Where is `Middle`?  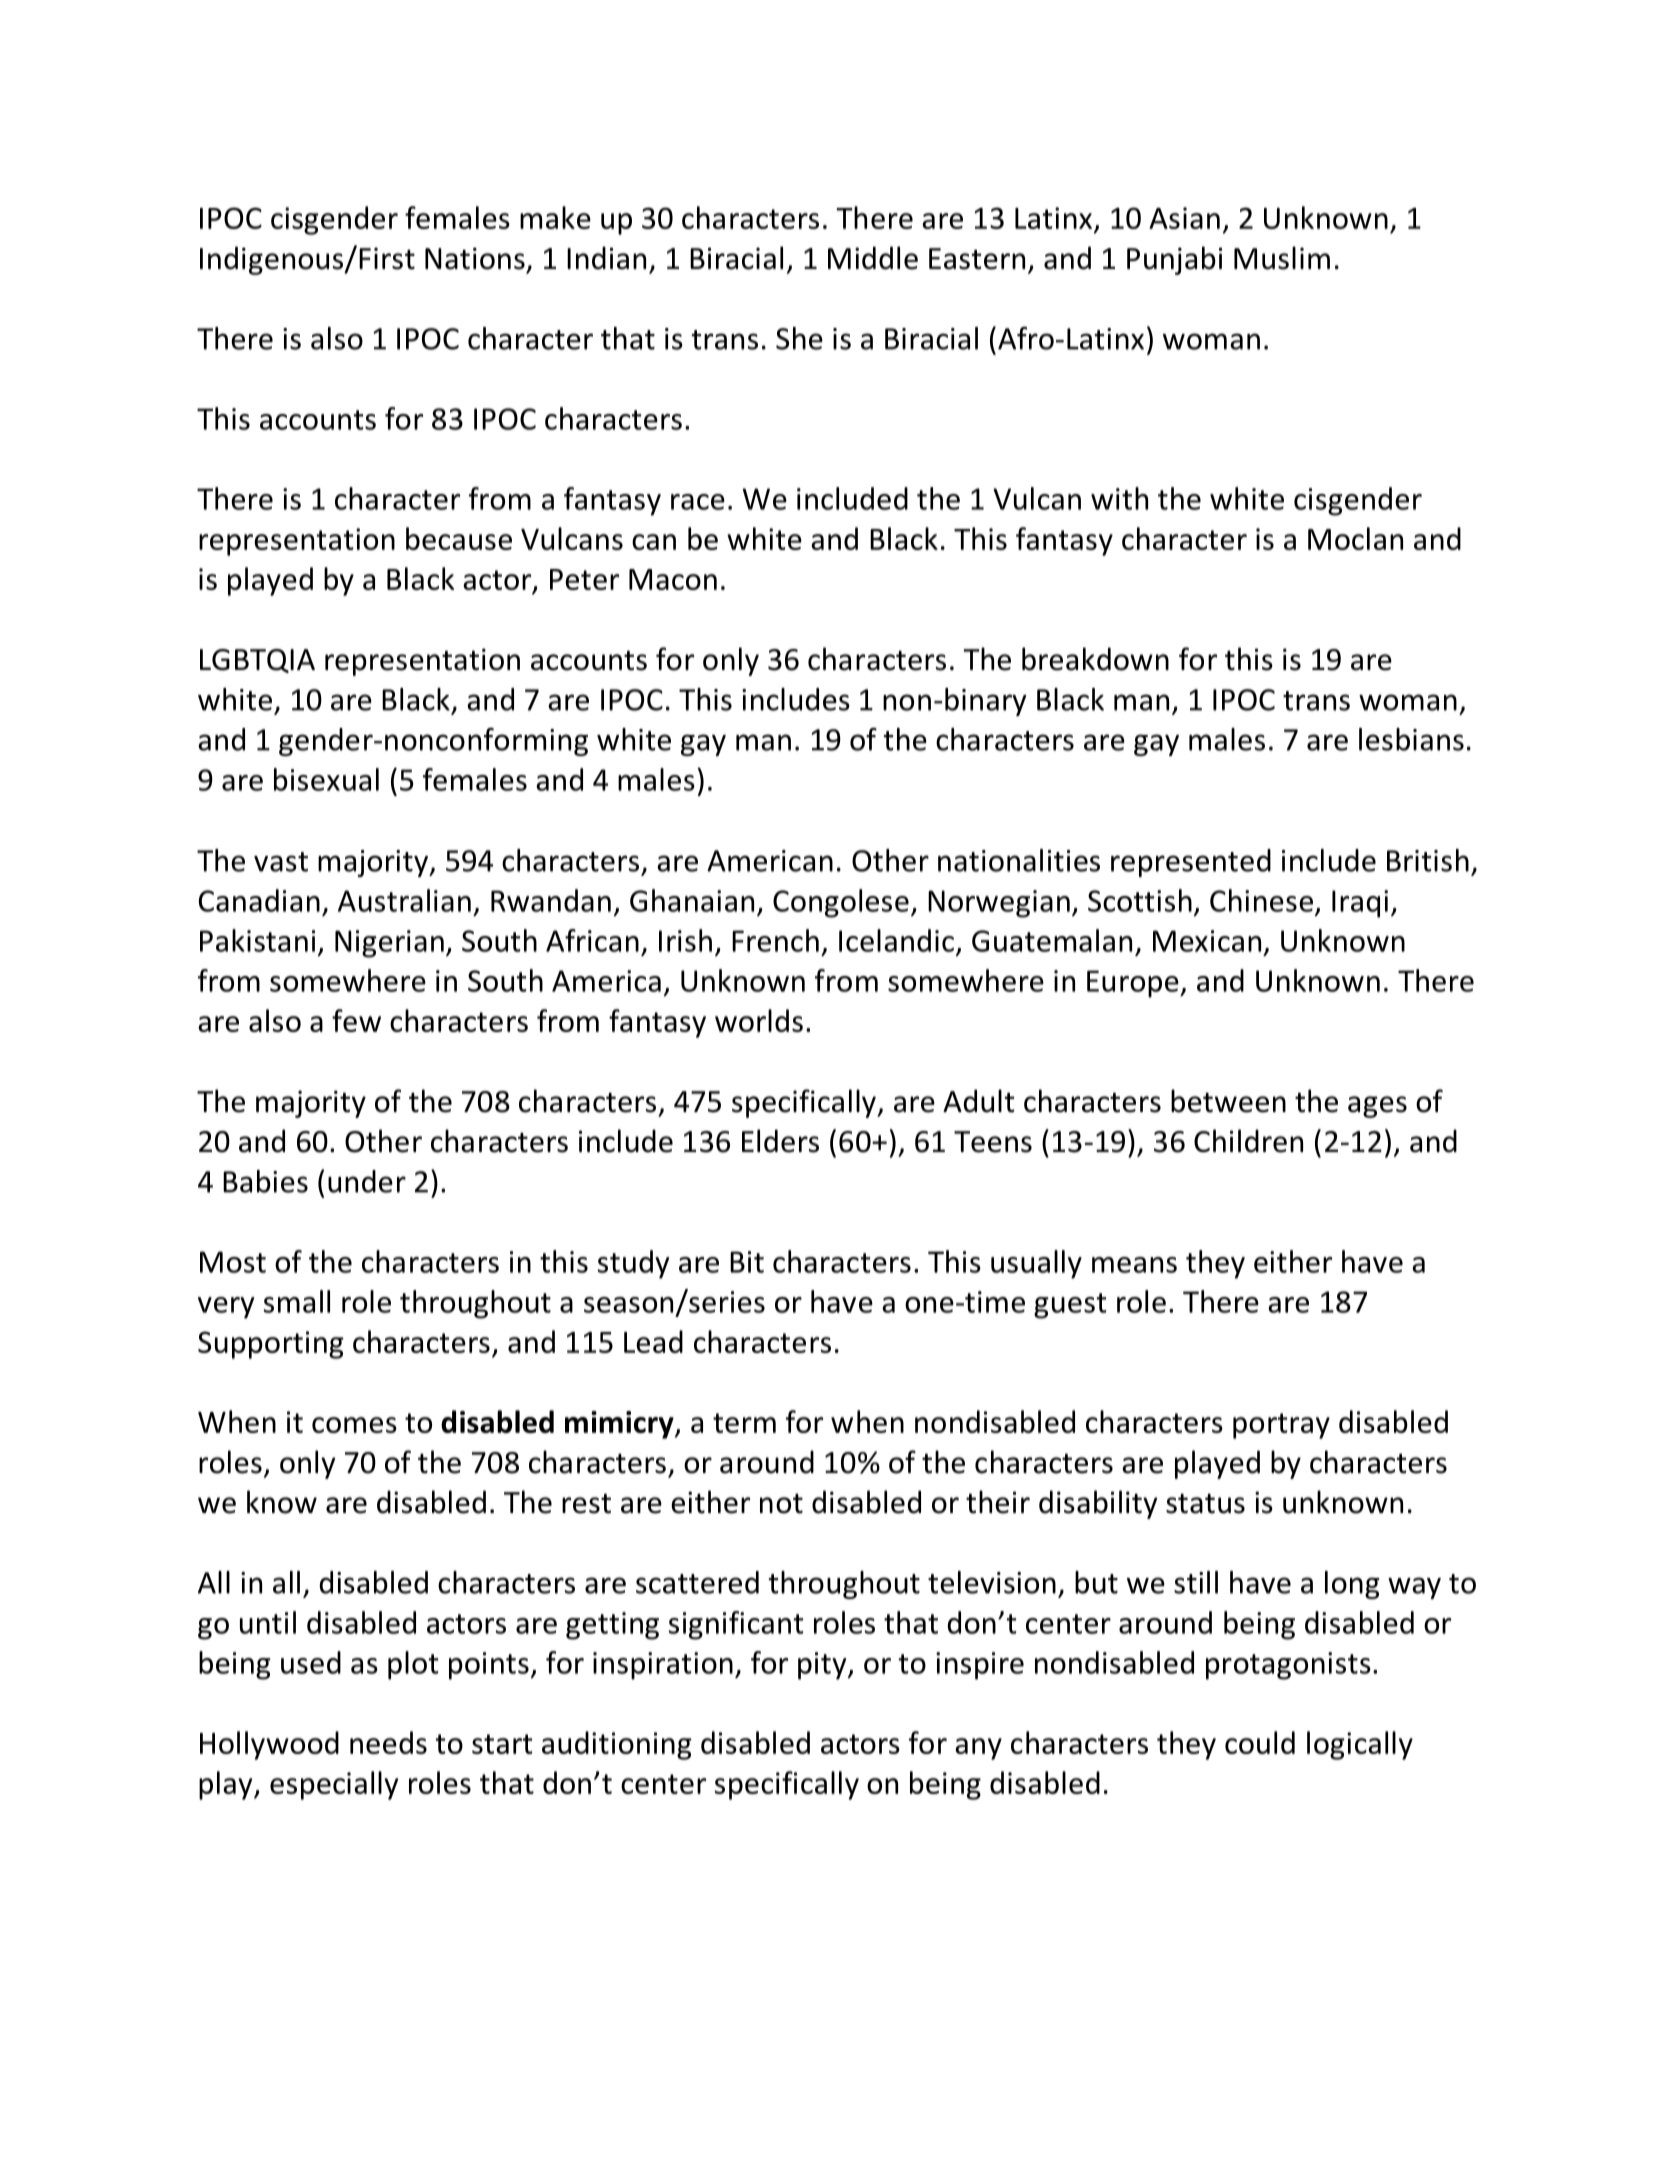 Middle is located at coordinates (873, 258).
